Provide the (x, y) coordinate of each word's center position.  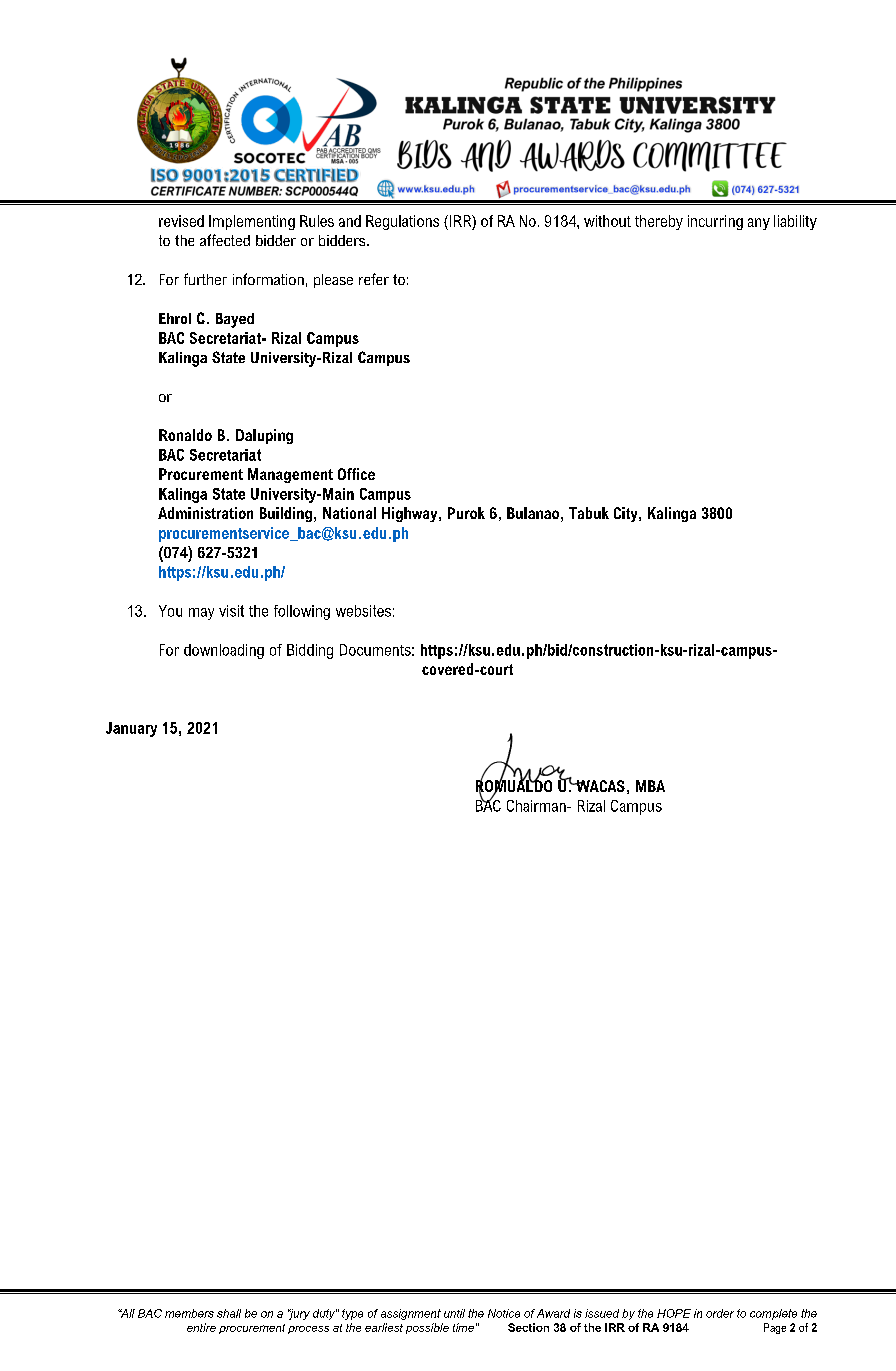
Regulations (402, 222)
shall (229, 1313)
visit (231, 611)
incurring (715, 222)
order (720, 1313)
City (627, 514)
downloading (224, 651)
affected (225, 240)
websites (363, 611)
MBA (650, 786)
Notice (504, 1313)
